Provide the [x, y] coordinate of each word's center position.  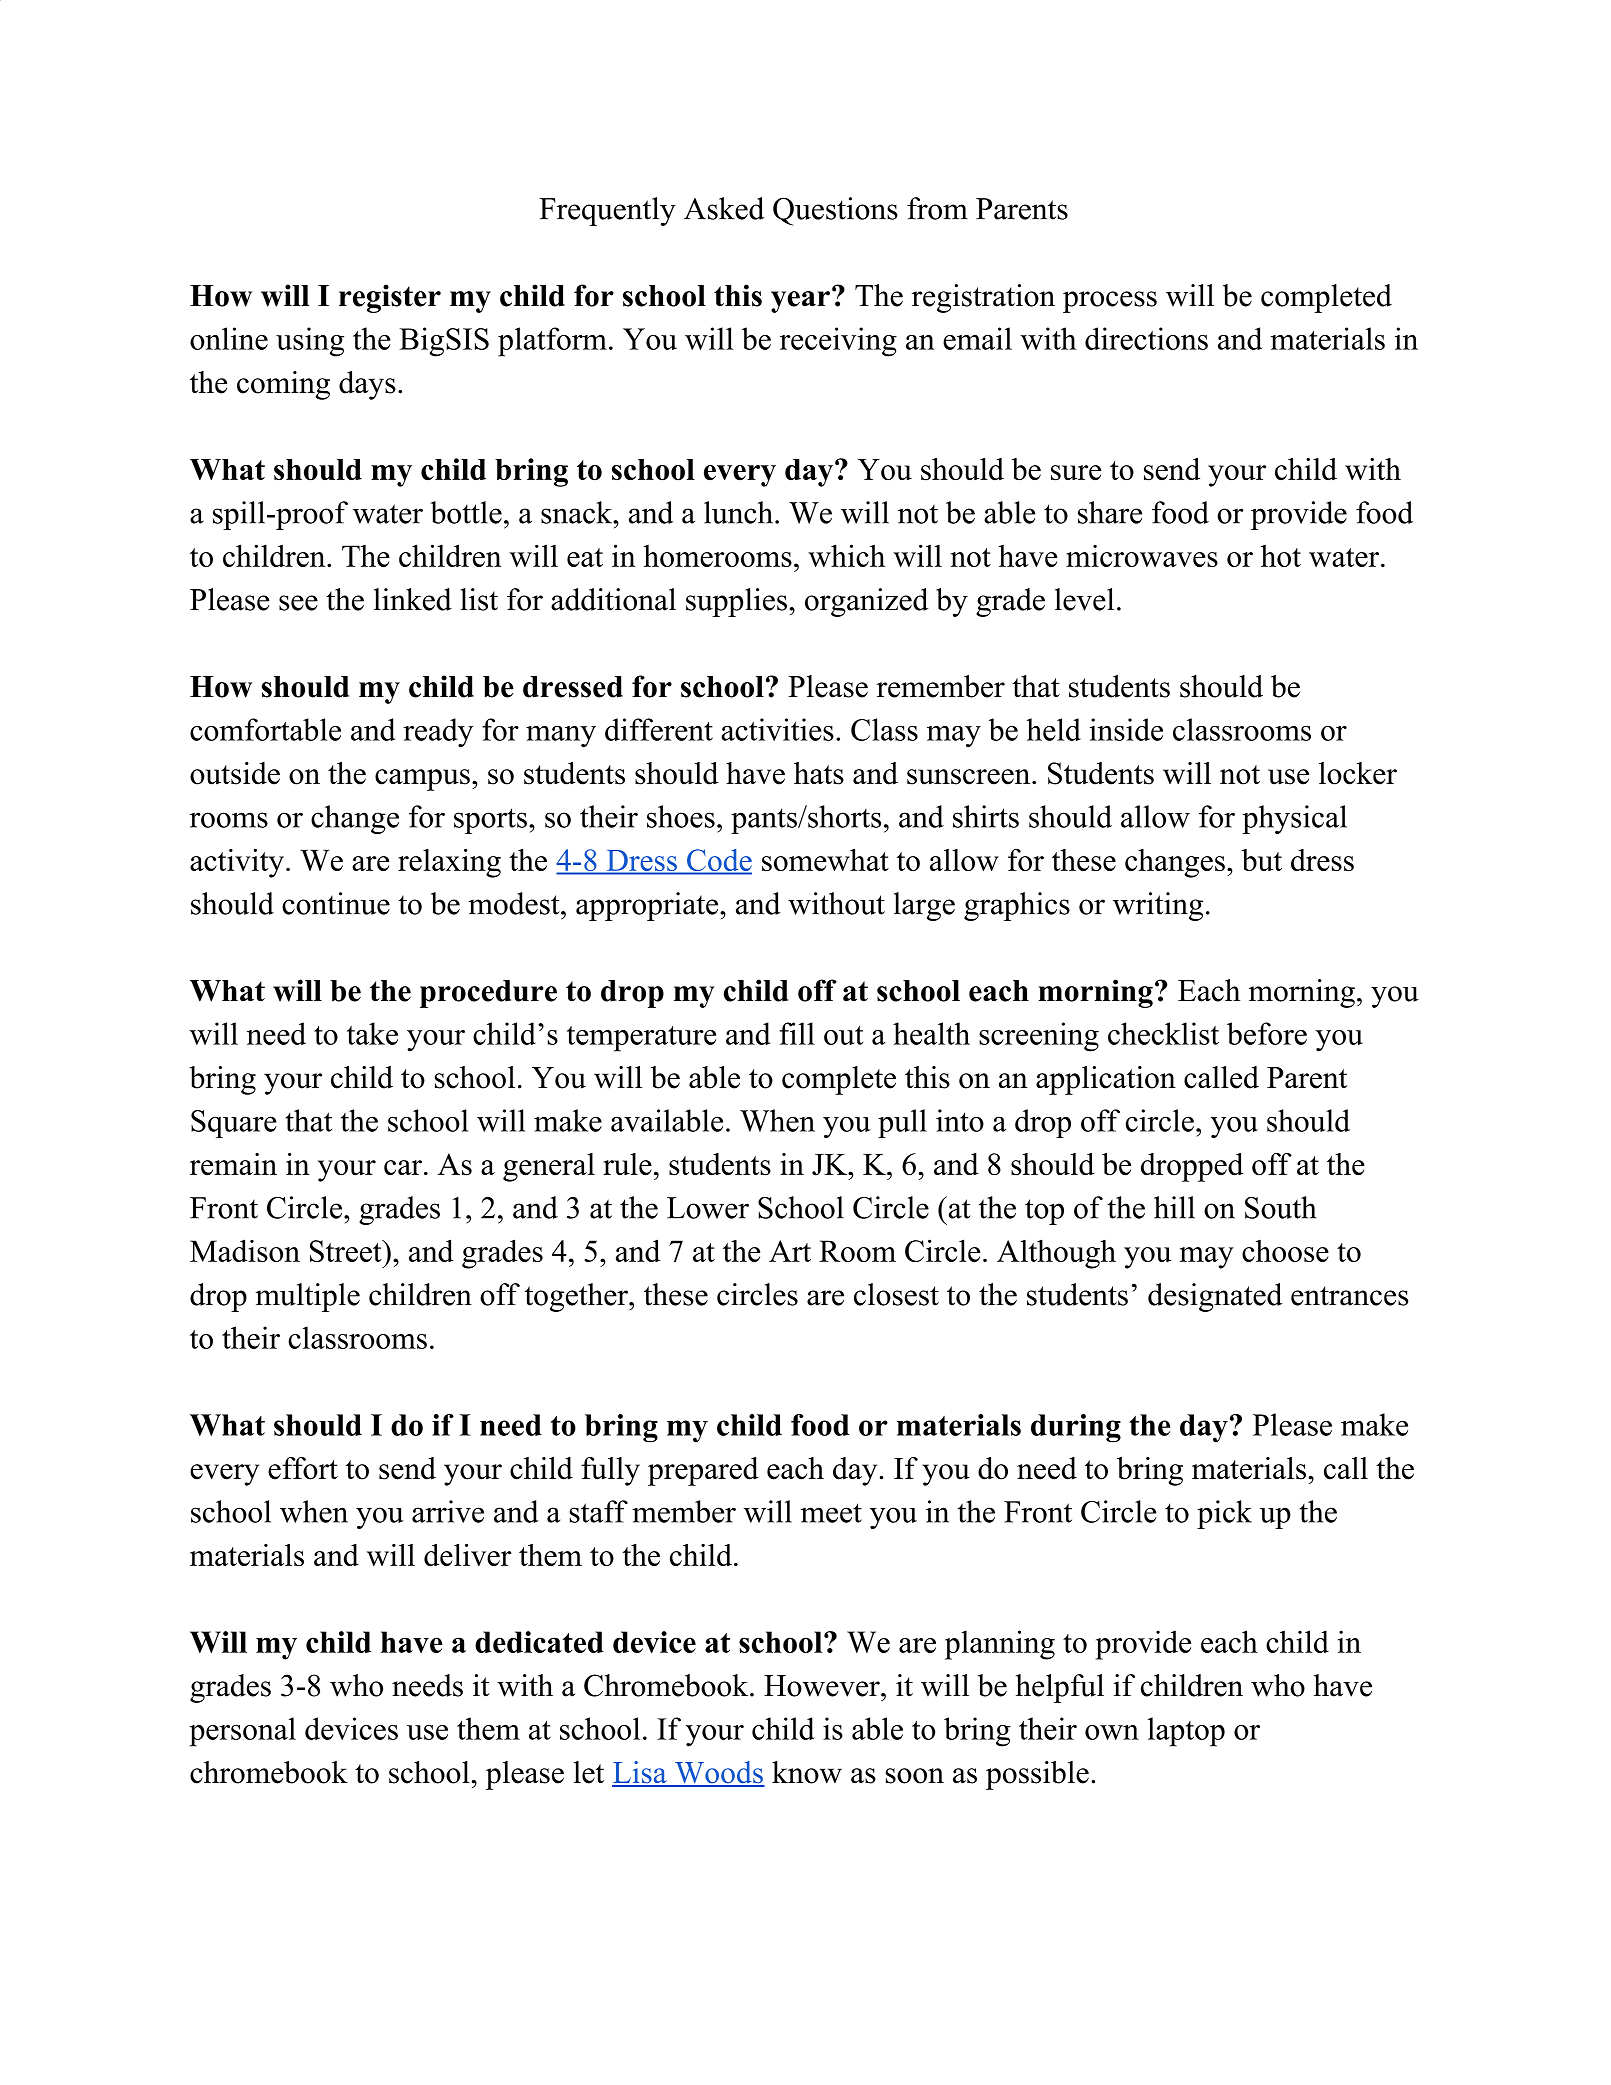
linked [413, 599]
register [390, 298]
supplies [736, 602]
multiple [307, 1297]
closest [896, 1294]
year [800, 302]
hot [1281, 555]
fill [797, 1033]
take [372, 1033]
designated [1215, 1297]
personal [242, 1732]
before [1267, 1033]
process [1110, 302]
